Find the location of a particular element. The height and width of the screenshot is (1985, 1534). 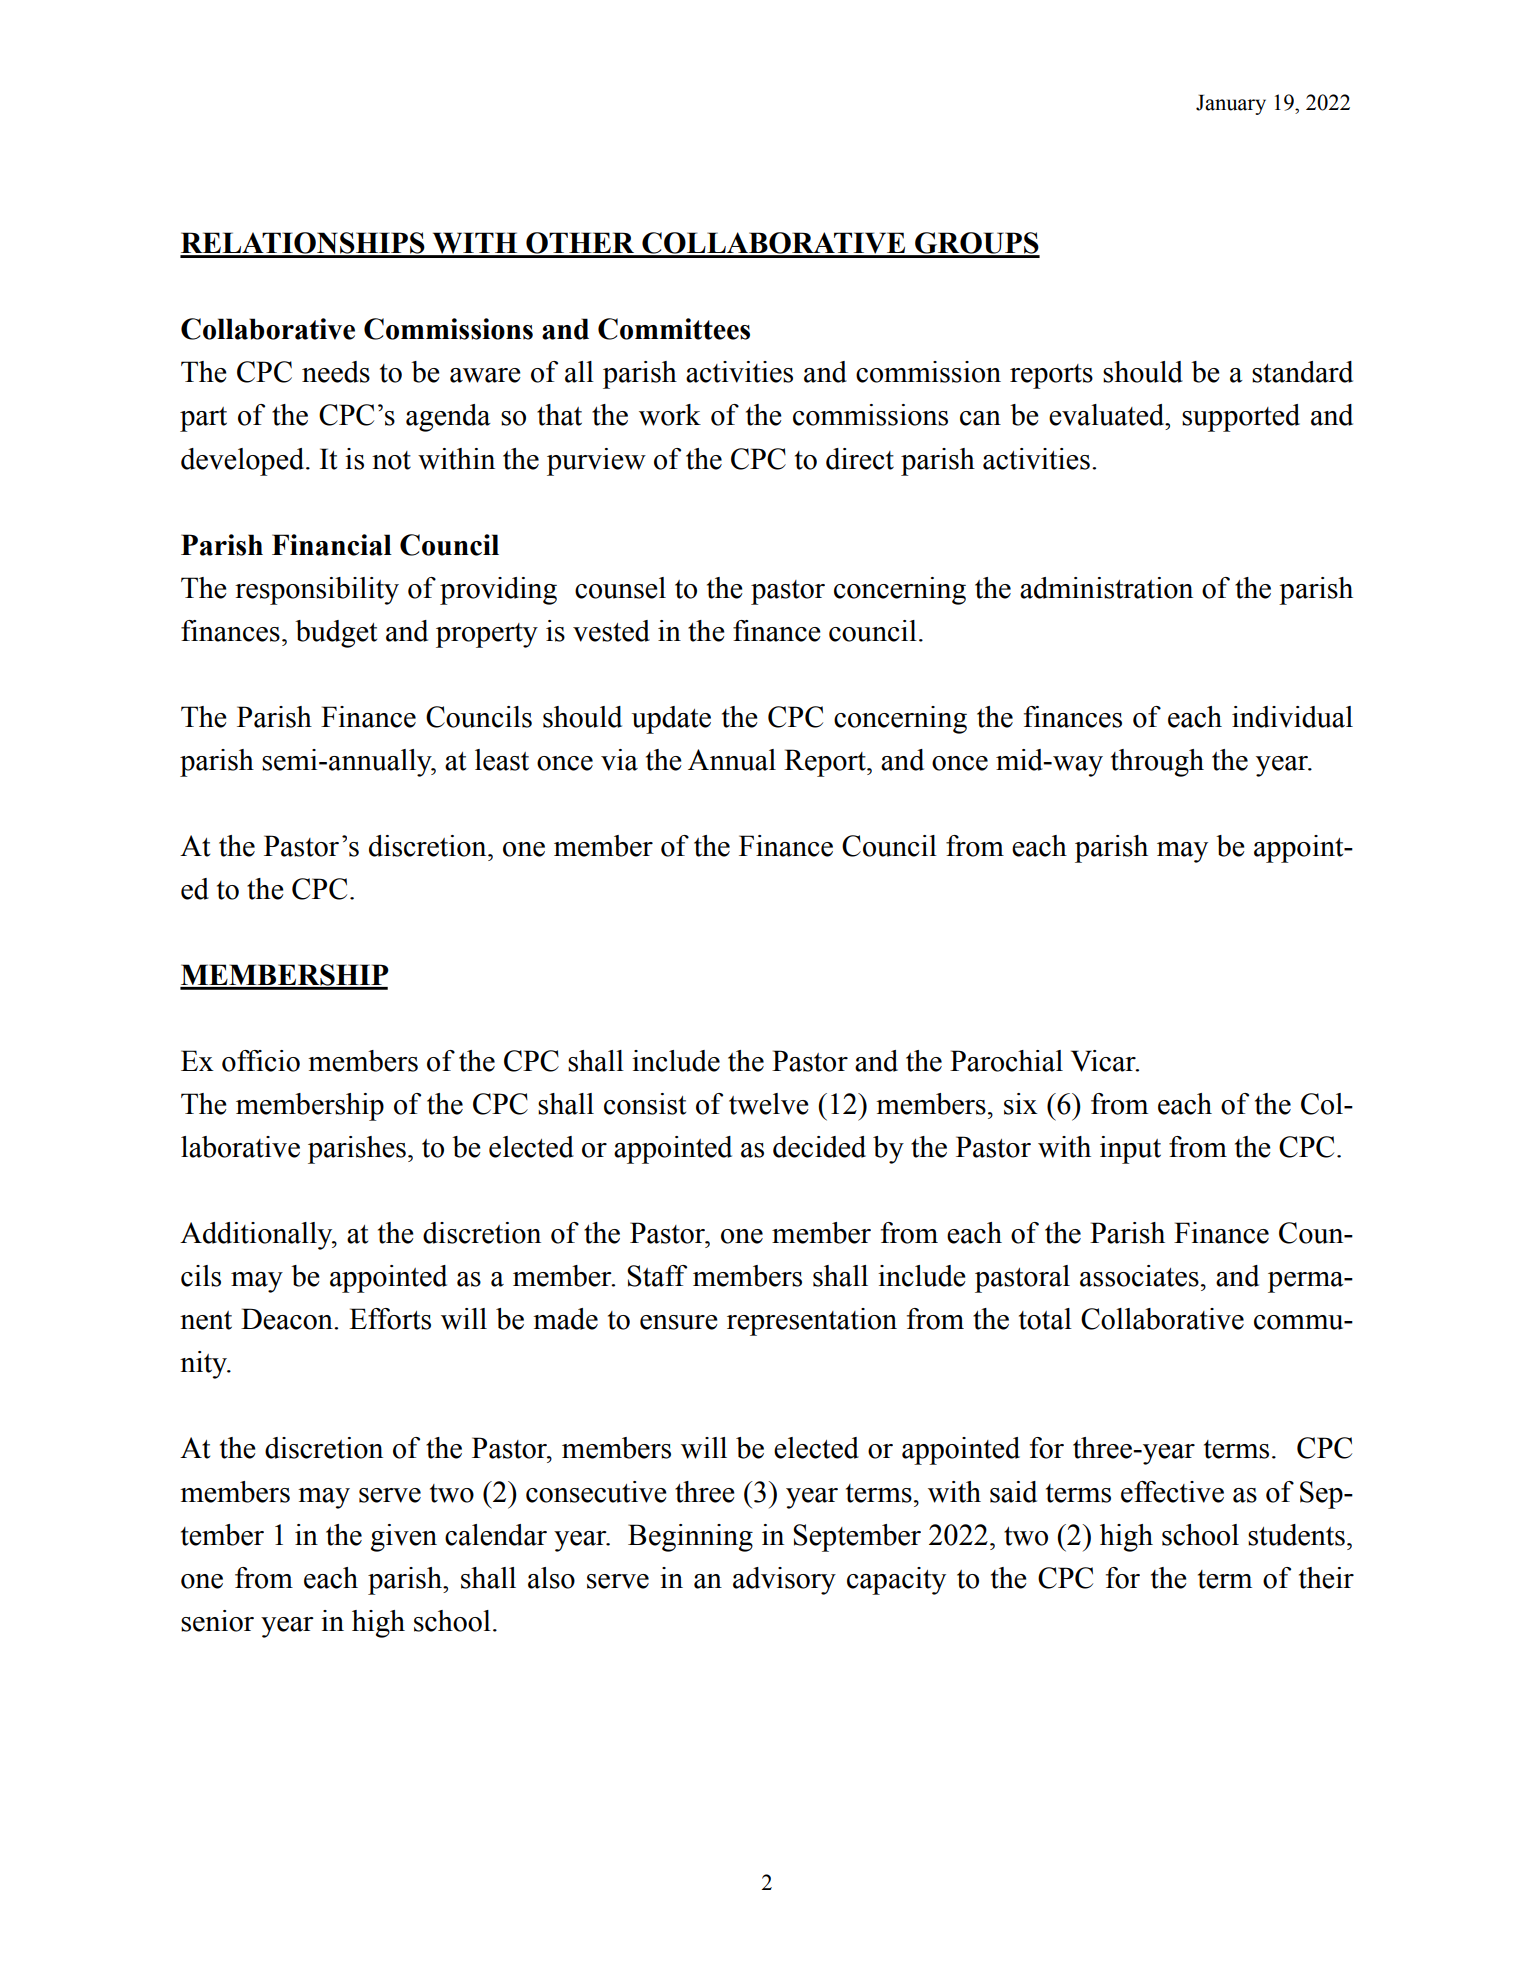

needs is located at coordinates (336, 372).
